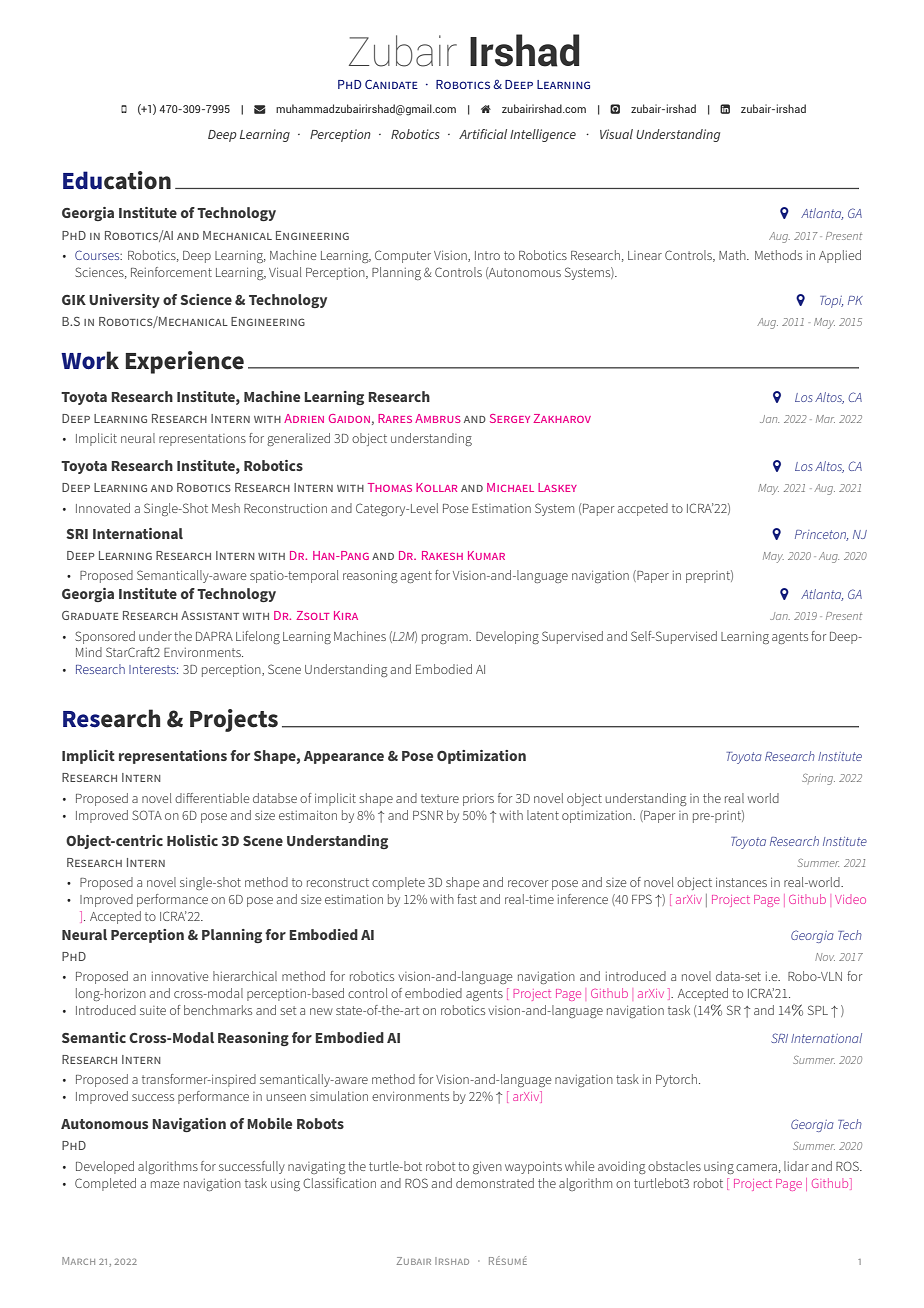  Describe the element at coordinates (117, 180) in the page. I see `Education` at that location.
